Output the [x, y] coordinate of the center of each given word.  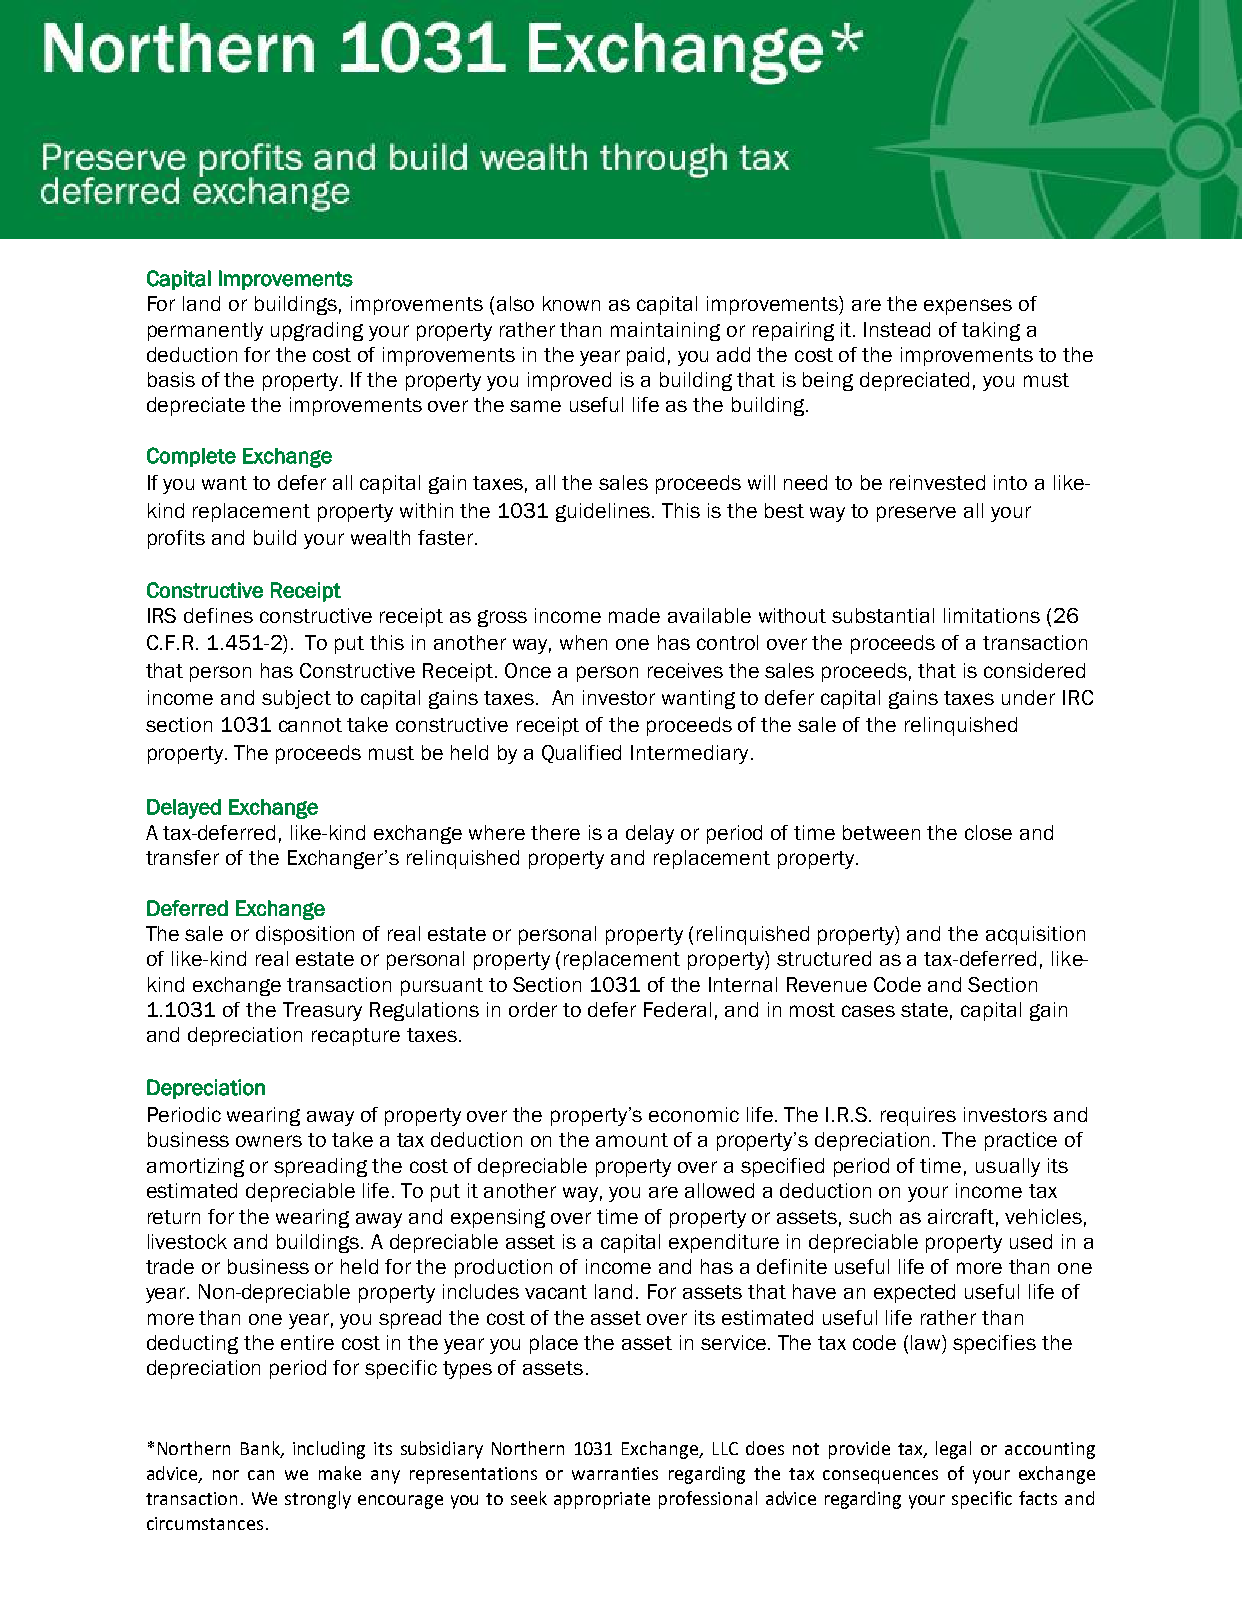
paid [645, 356]
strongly [318, 1500]
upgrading [317, 331]
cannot [310, 725]
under [1028, 697]
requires [918, 1116]
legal [953, 1450]
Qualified [581, 754]
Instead [897, 329]
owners [269, 1141]
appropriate [602, 1500]
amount [632, 1140]
